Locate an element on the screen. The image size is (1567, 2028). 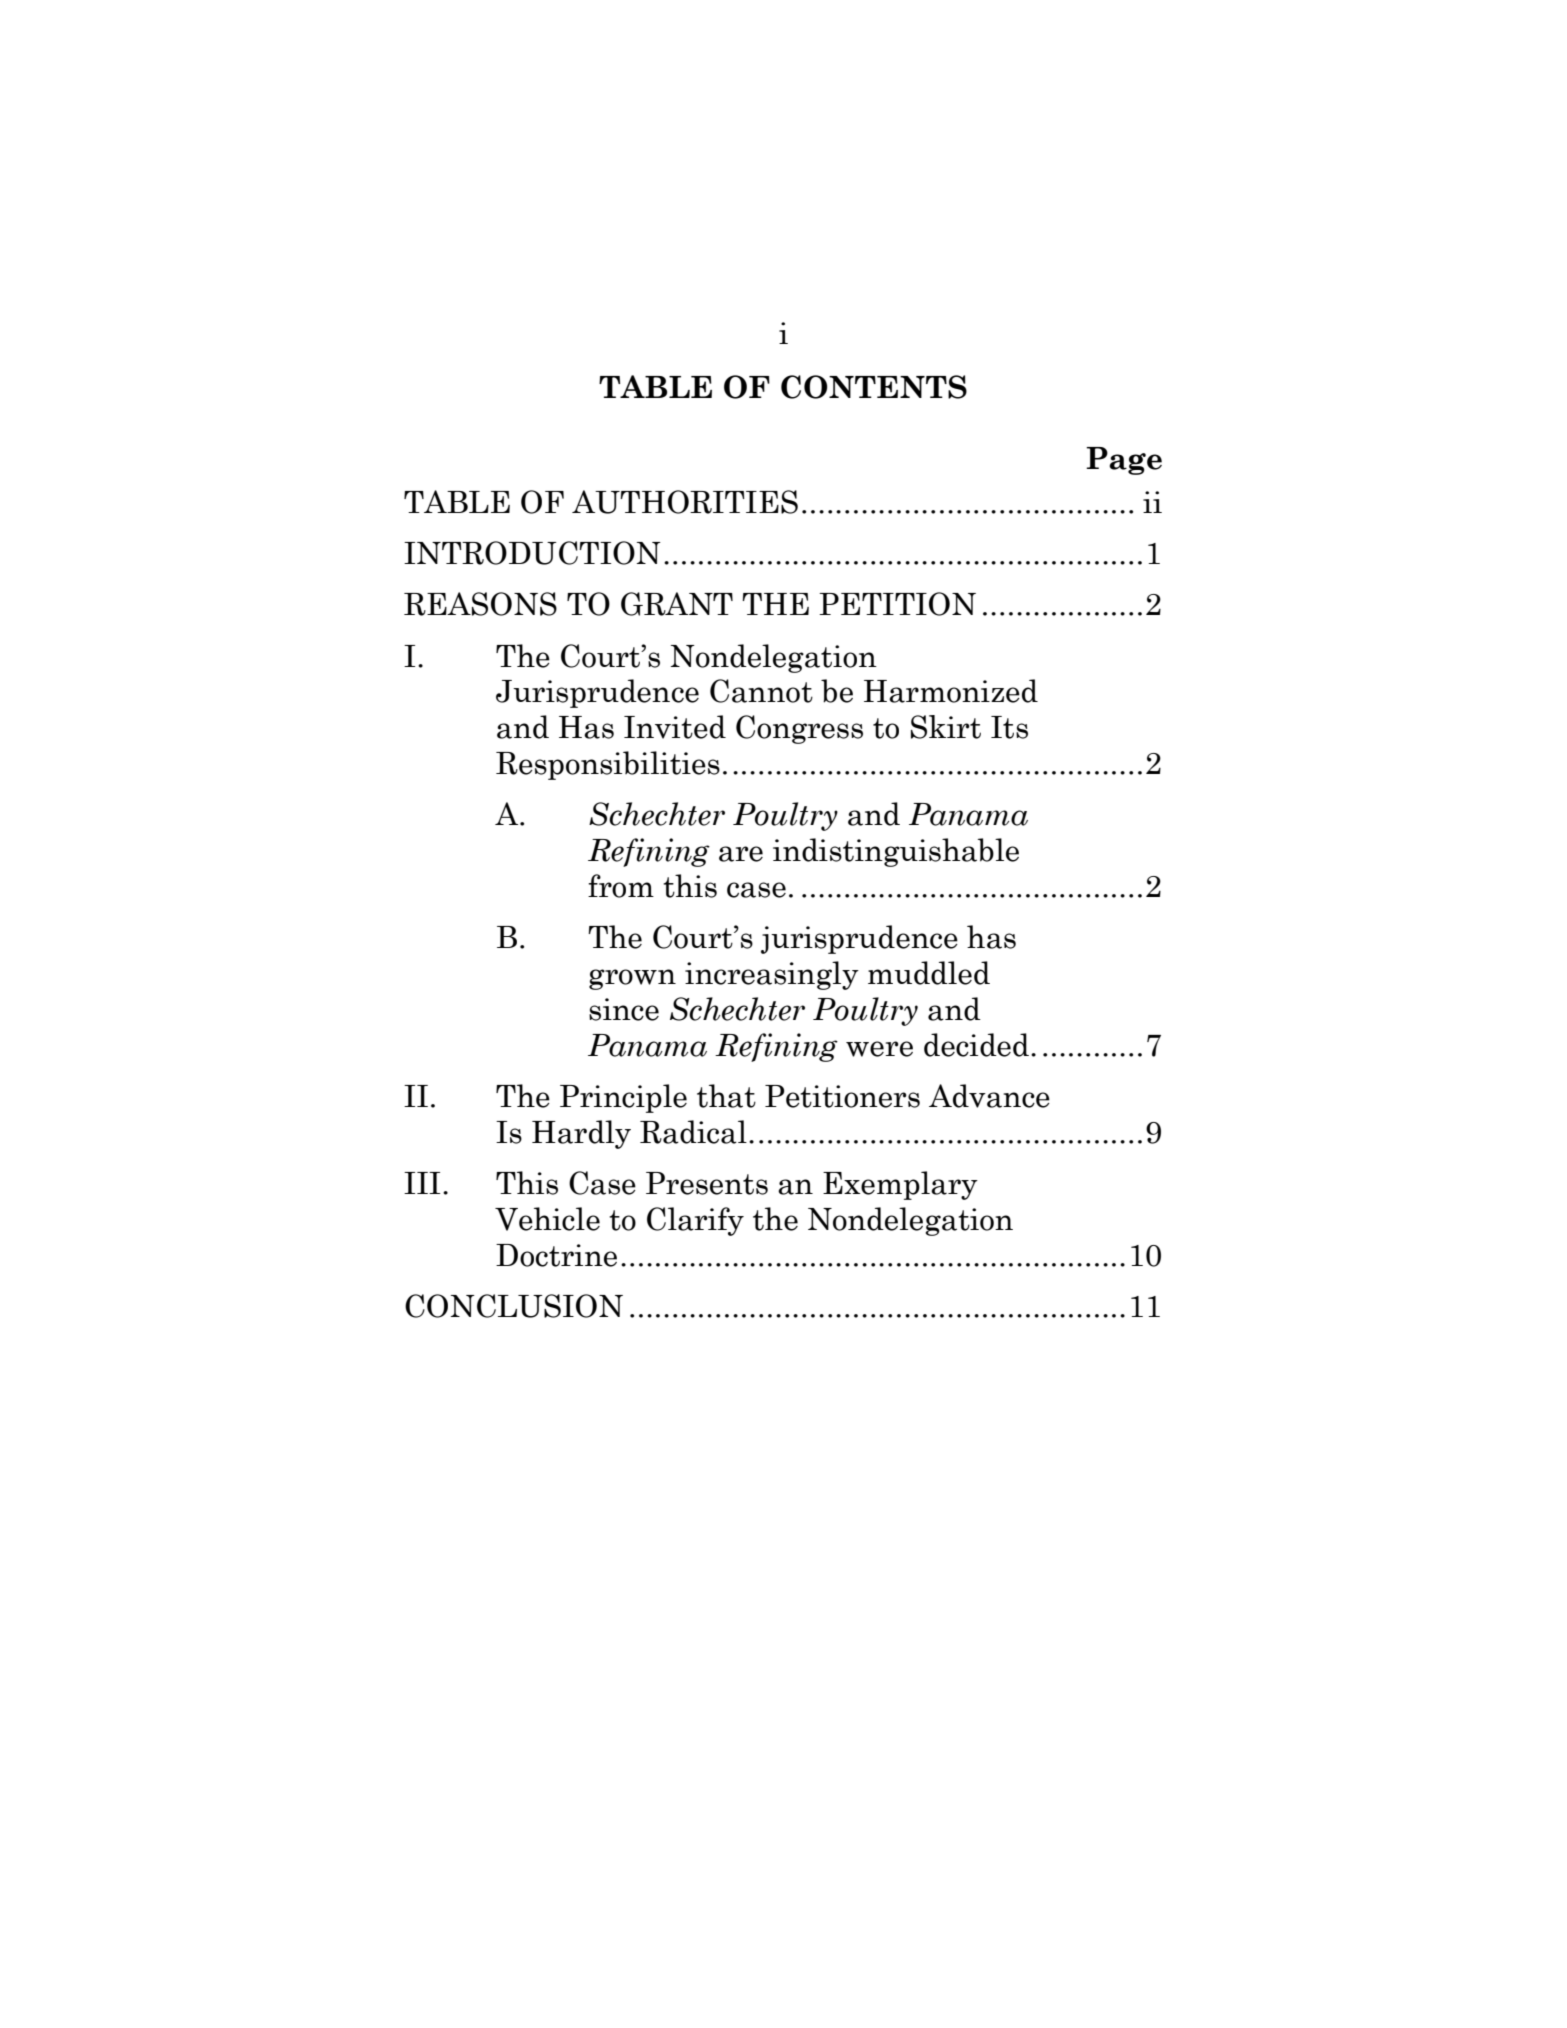
Cannot is located at coordinates (761, 691).
